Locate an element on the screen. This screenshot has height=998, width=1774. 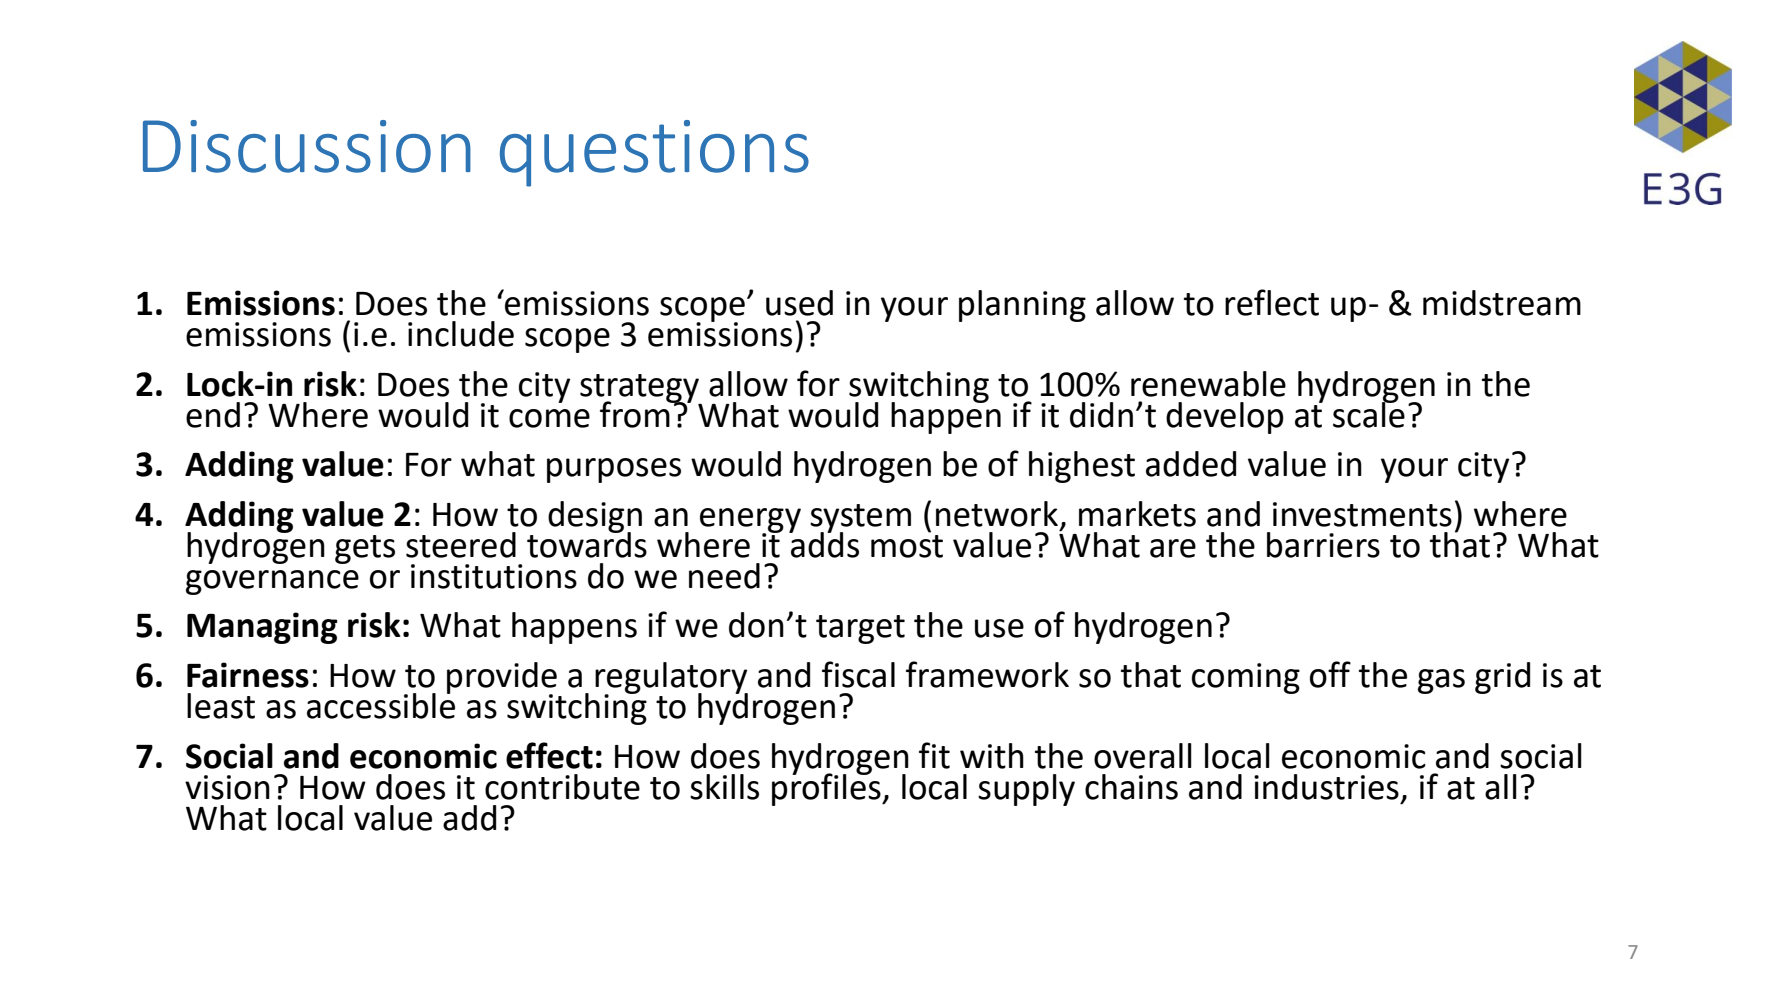
Discussion is located at coordinates (307, 146).
